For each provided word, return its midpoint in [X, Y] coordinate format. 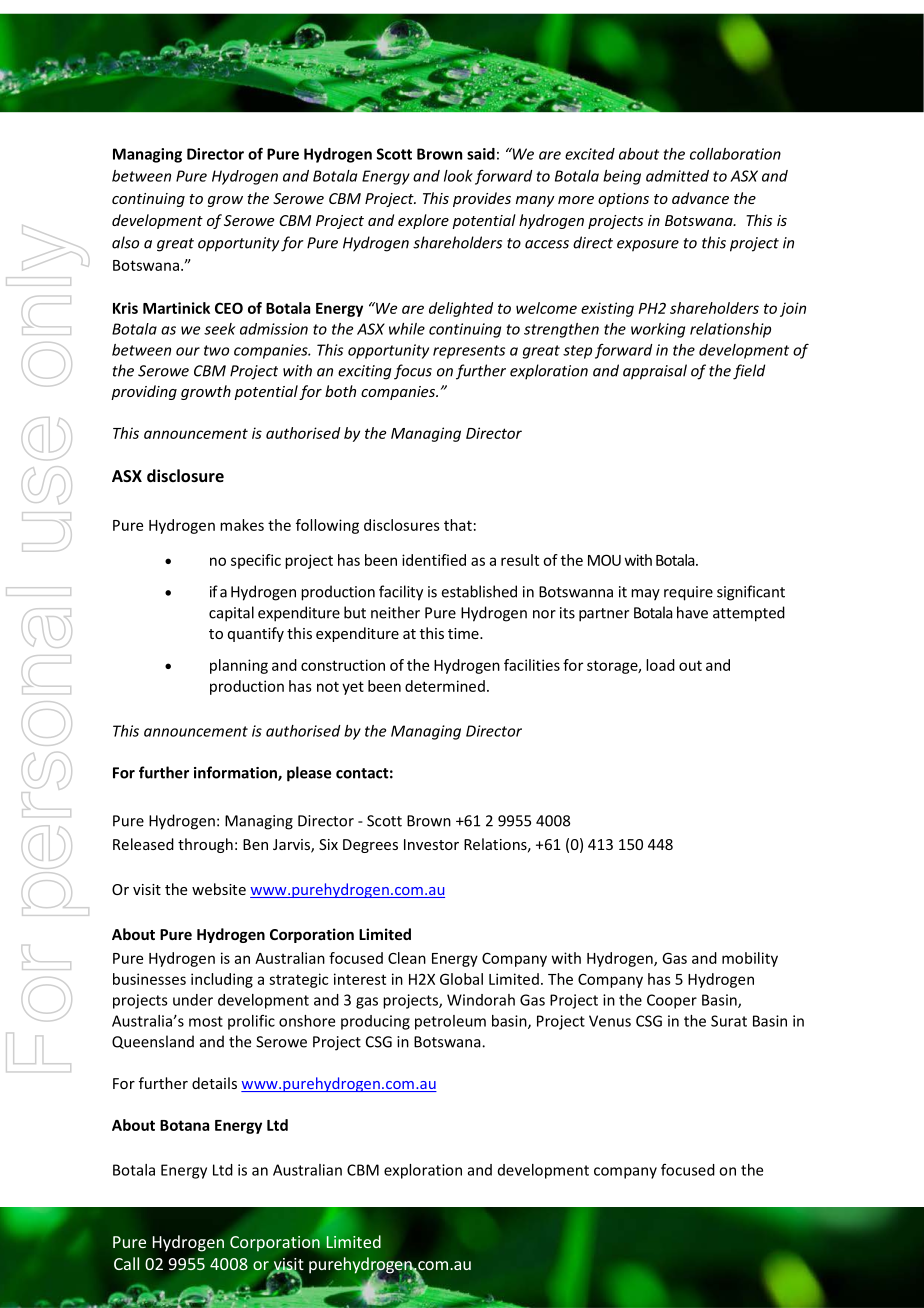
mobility [750, 959]
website [219, 889]
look [458, 176]
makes [242, 525]
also [125, 242]
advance [700, 198]
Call [126, 1263]
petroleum [450, 1022]
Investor [431, 844]
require [688, 593]
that [458, 525]
